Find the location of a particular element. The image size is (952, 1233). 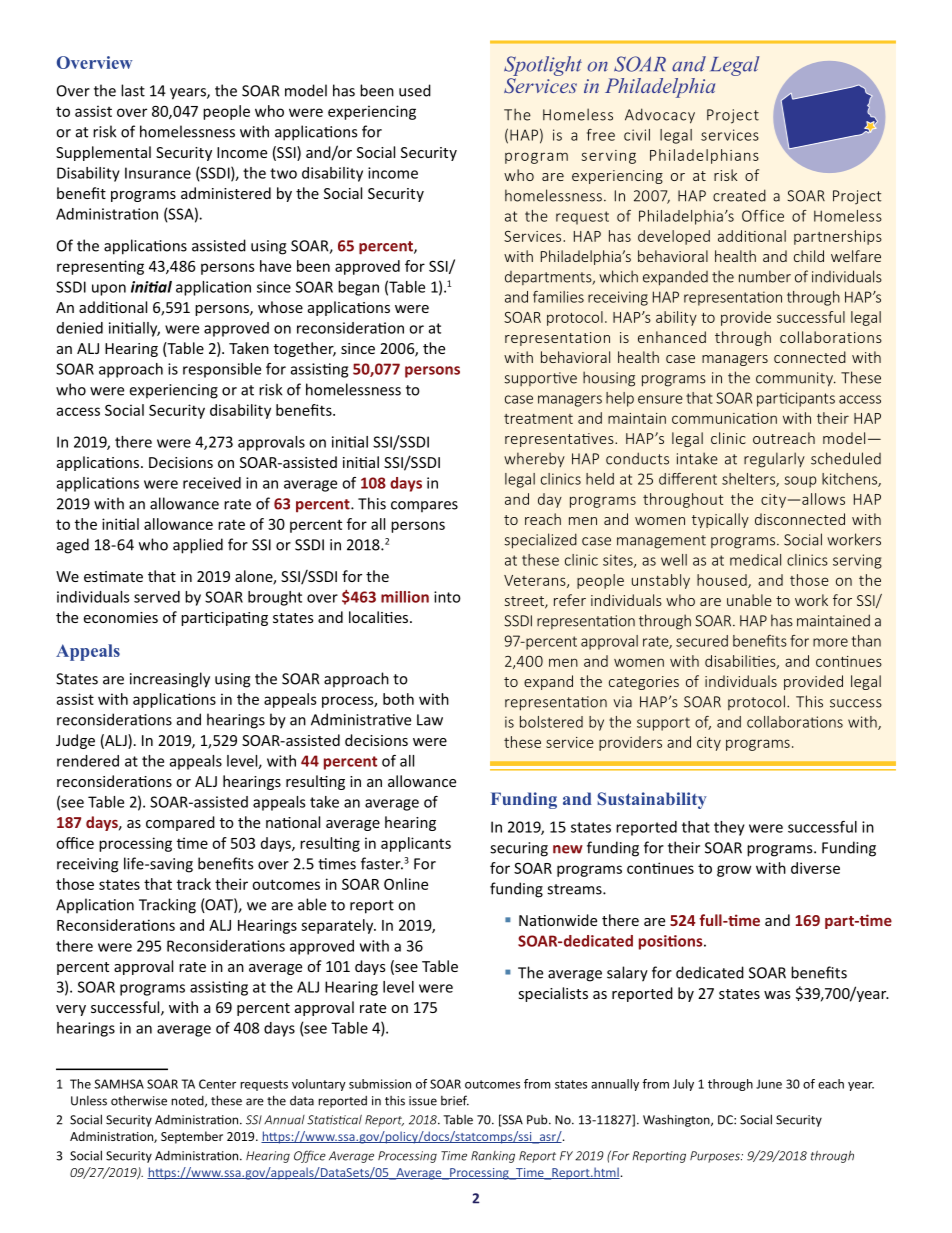

served is located at coordinates (157, 597).
